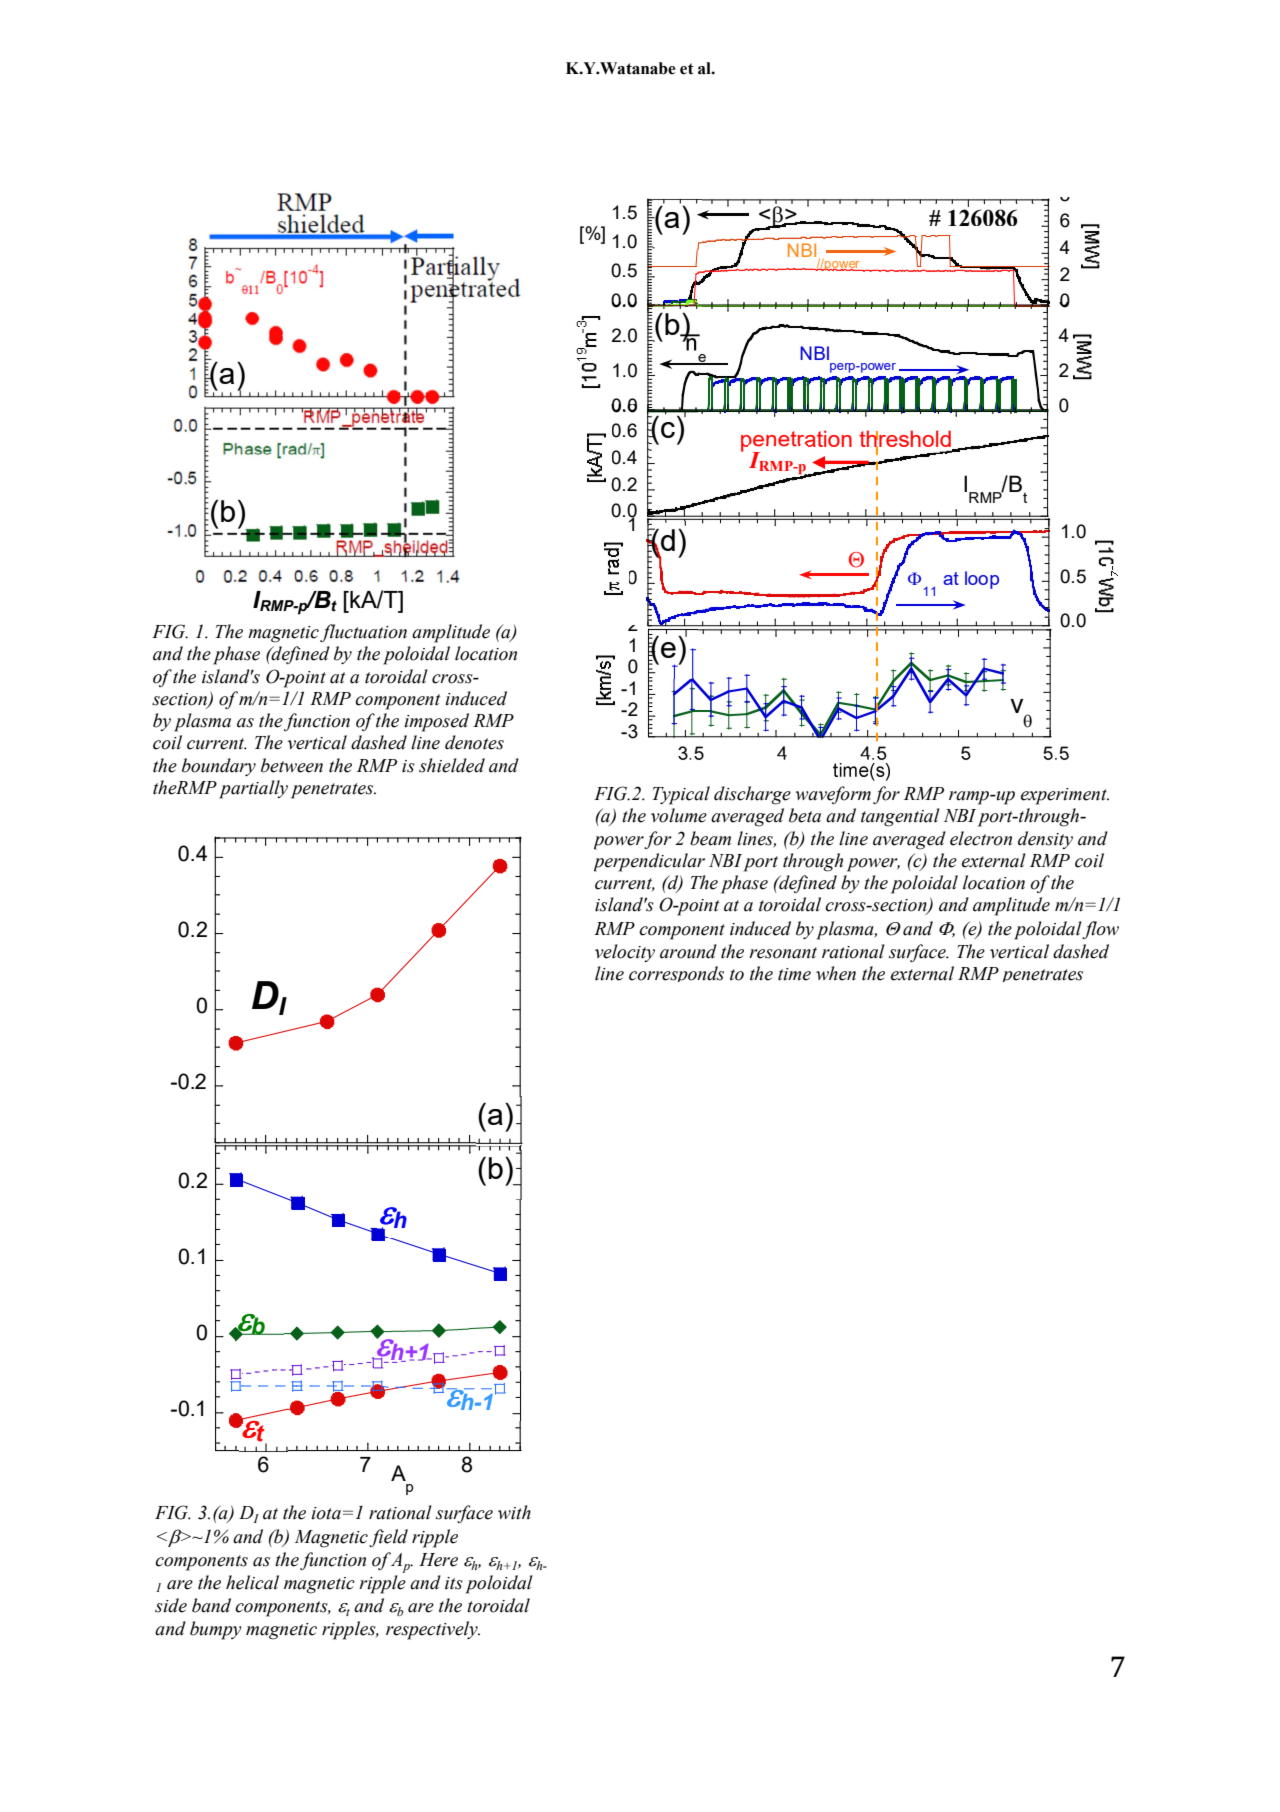  I want to click on its, so click(454, 1583).
